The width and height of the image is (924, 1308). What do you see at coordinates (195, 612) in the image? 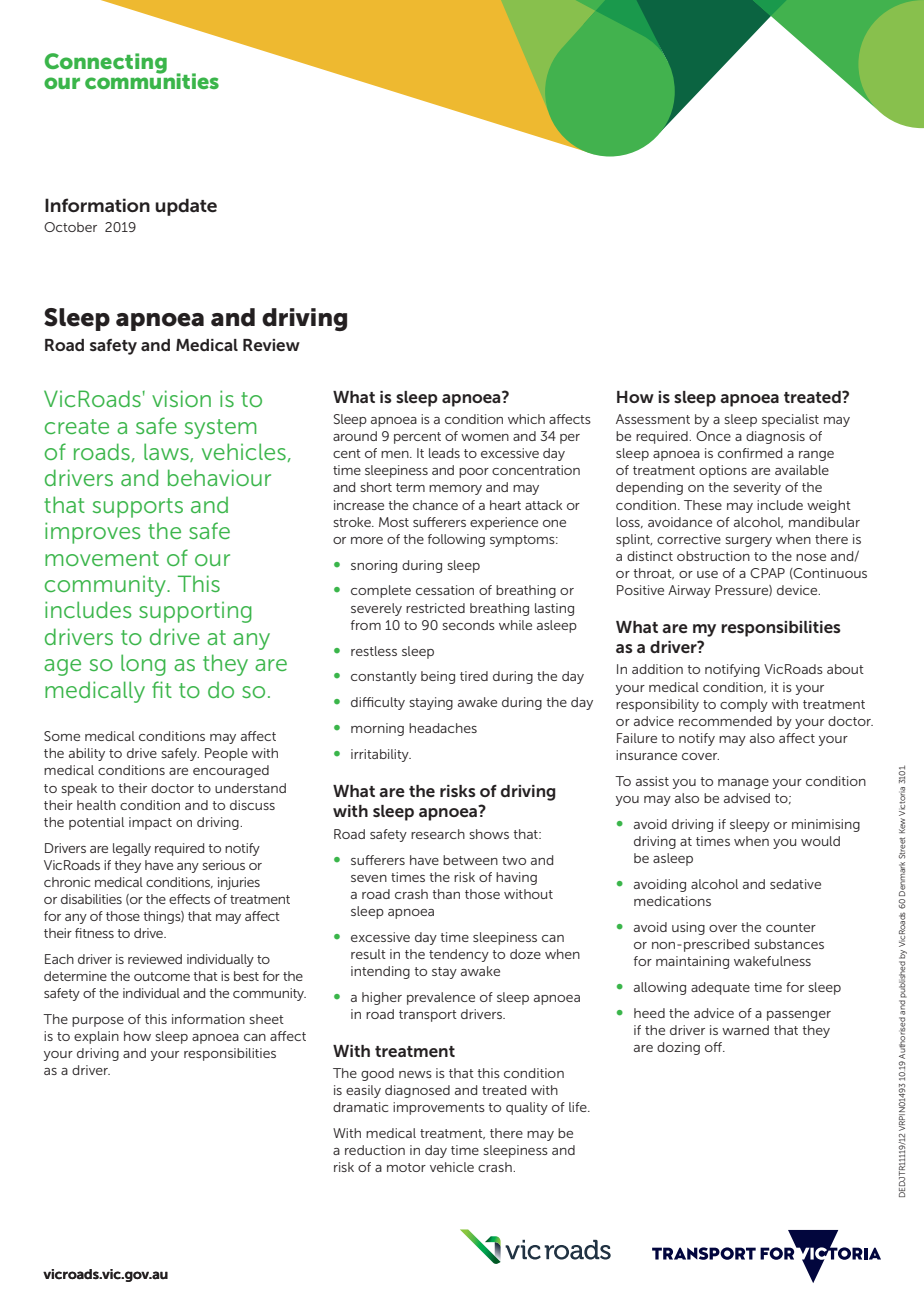
I see `supporting` at bounding box center [195, 612].
